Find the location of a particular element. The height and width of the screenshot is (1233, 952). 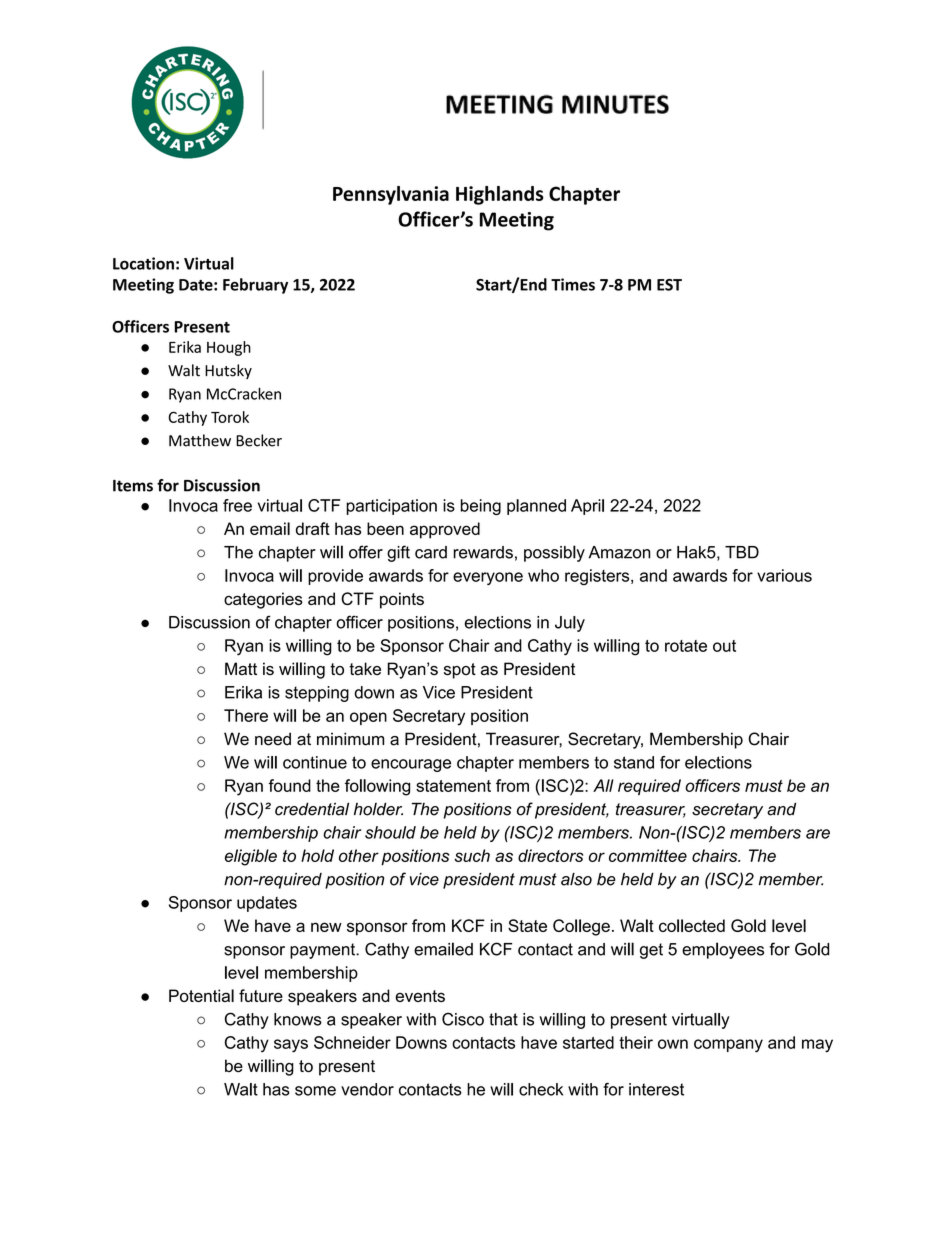

Location is located at coordinates (143, 263).
